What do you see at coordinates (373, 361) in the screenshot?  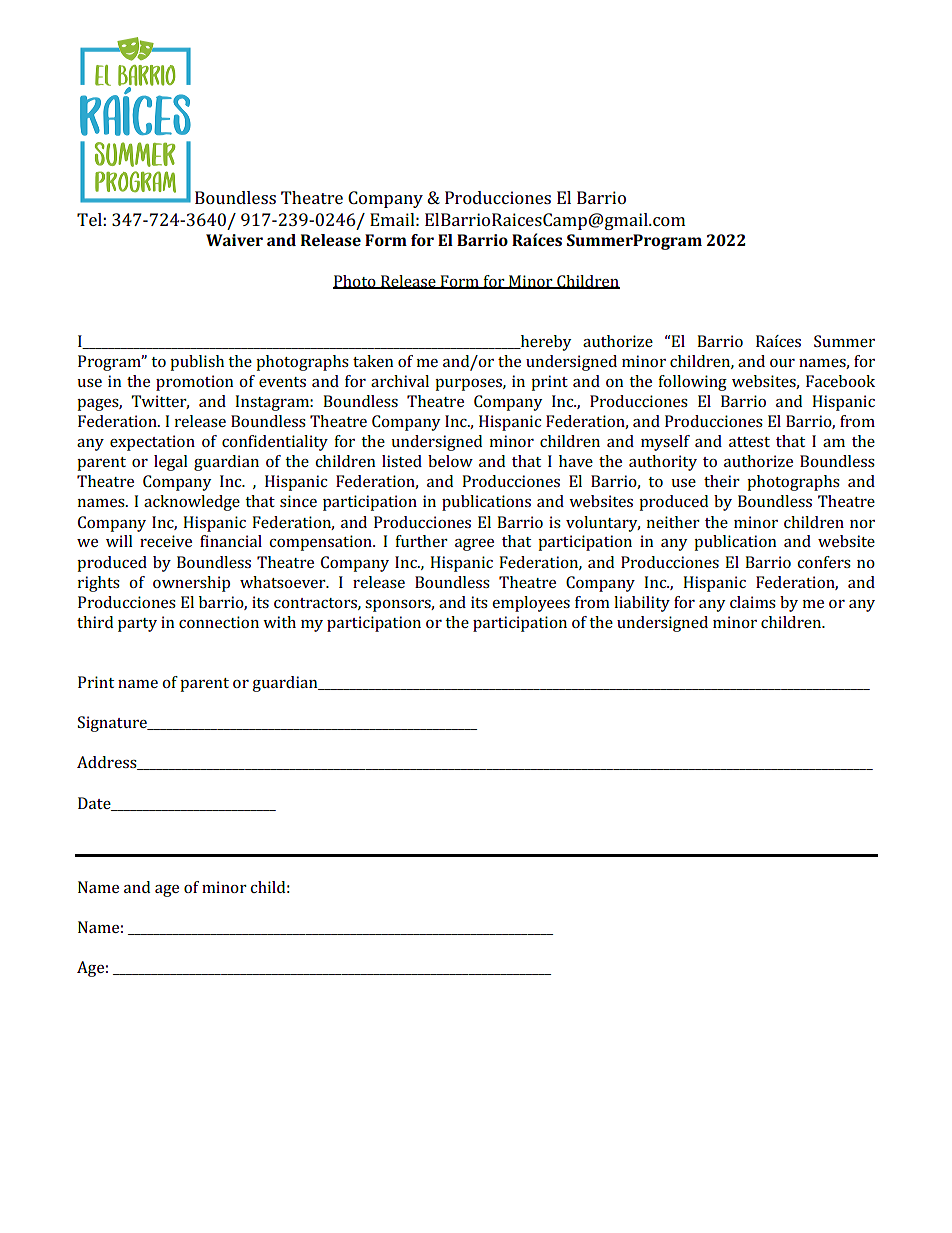 I see `taken` at bounding box center [373, 361].
